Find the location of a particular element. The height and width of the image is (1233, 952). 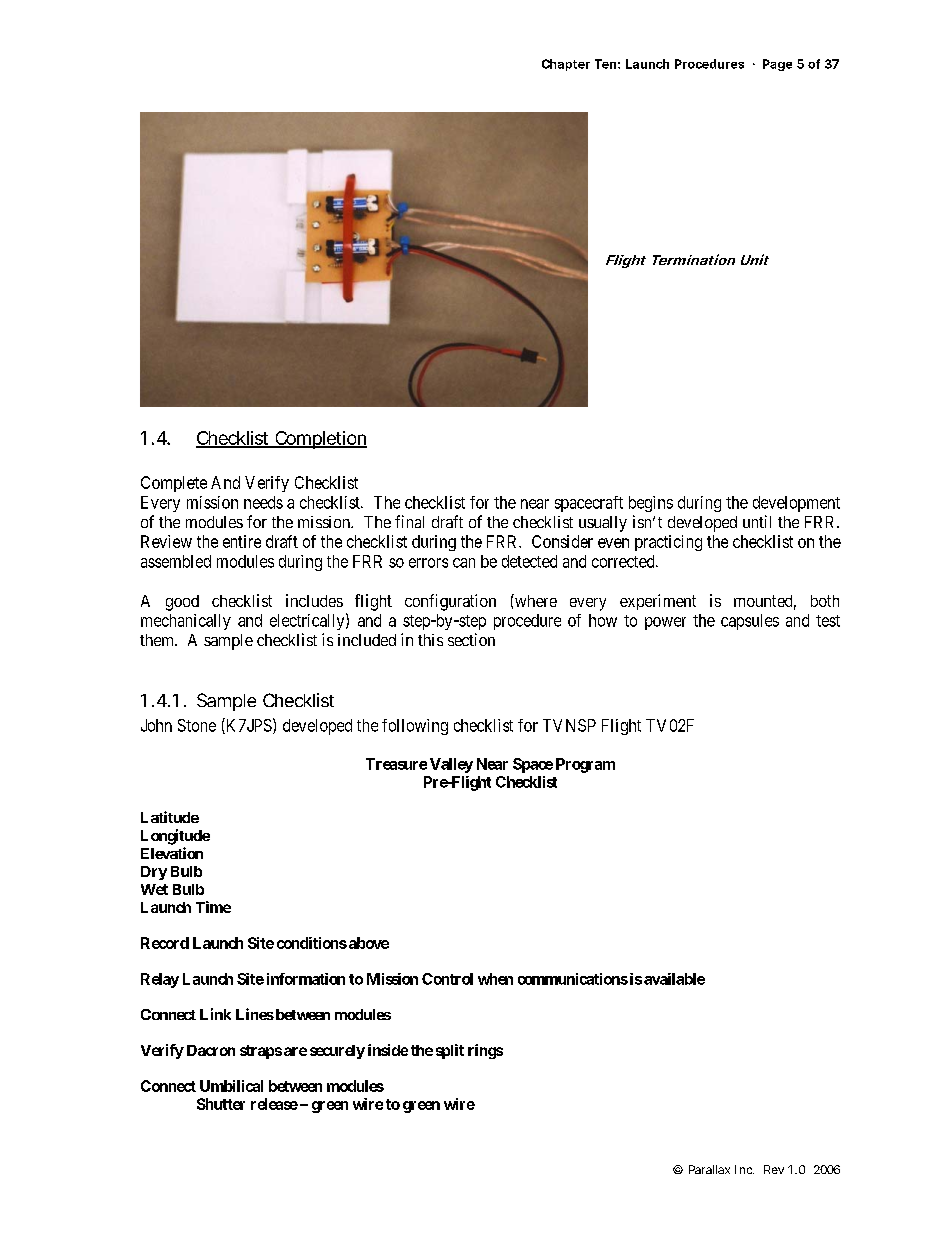

mechanically is located at coordinates (186, 622).
